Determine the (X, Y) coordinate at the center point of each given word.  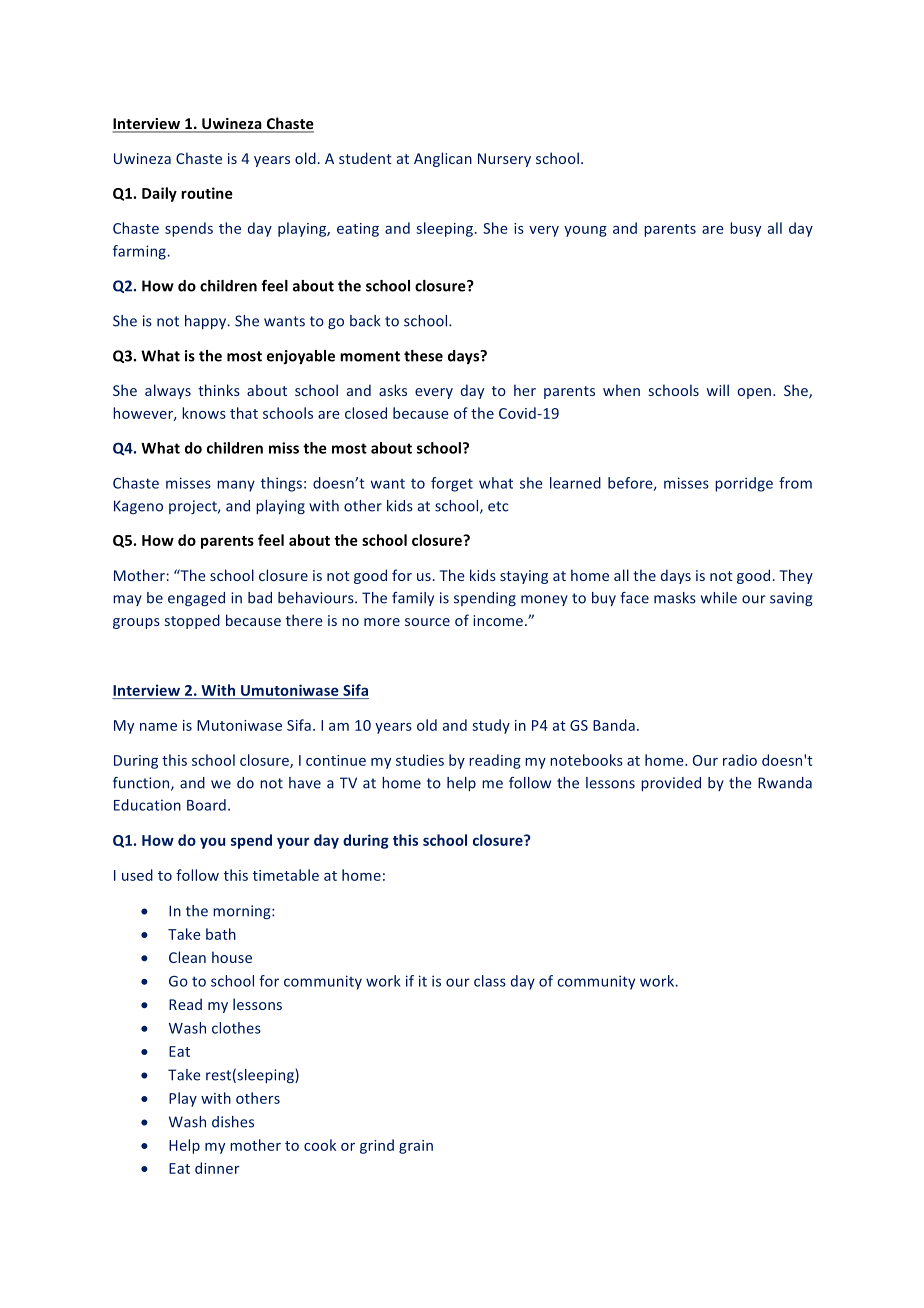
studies (420, 760)
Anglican (443, 159)
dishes (233, 1122)
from (795, 483)
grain (416, 1147)
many (236, 486)
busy (745, 229)
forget (452, 484)
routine (207, 193)
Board (206, 805)
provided (671, 784)
